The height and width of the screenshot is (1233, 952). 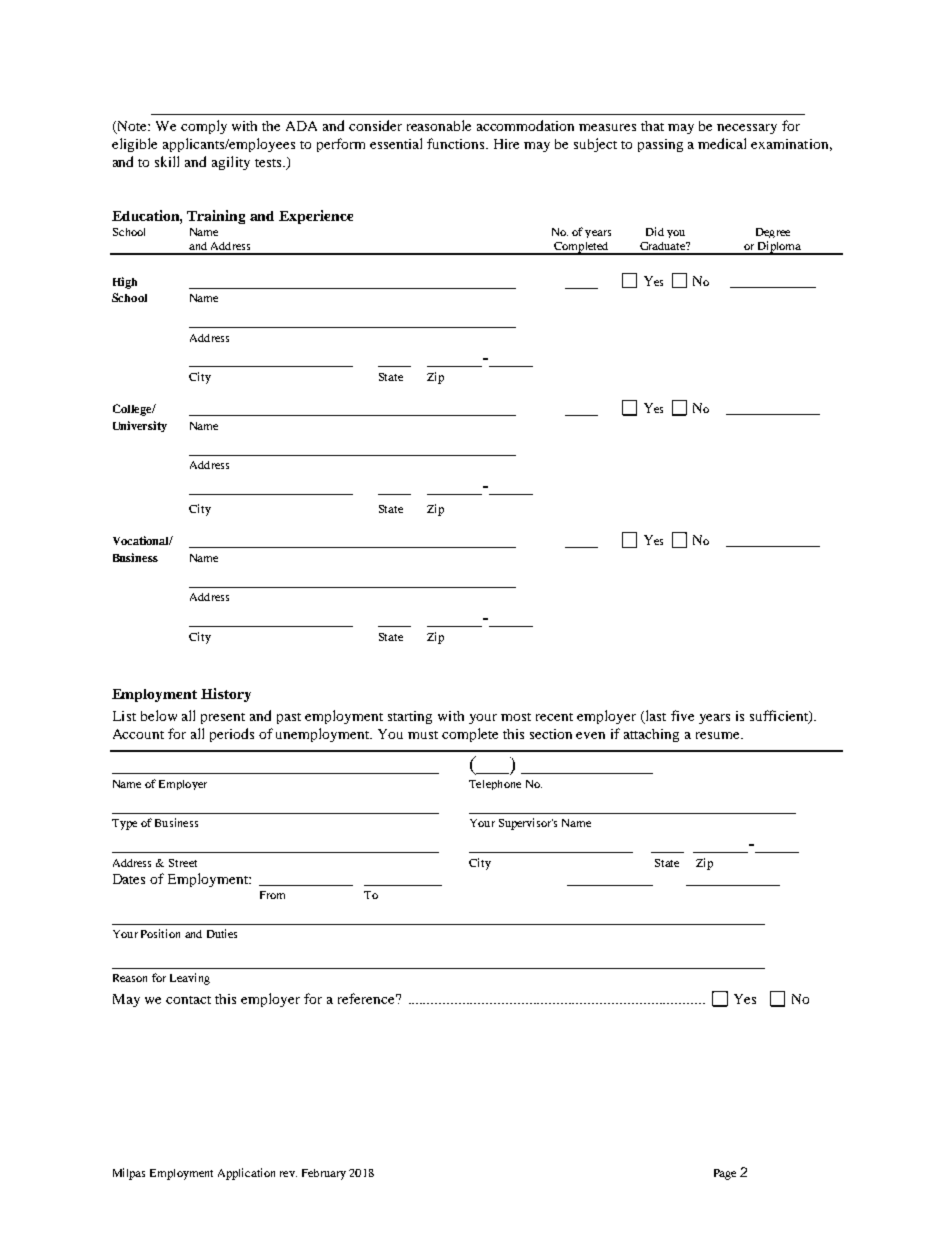 What do you see at coordinates (231, 163) in the screenshot?
I see `agility` at bounding box center [231, 163].
